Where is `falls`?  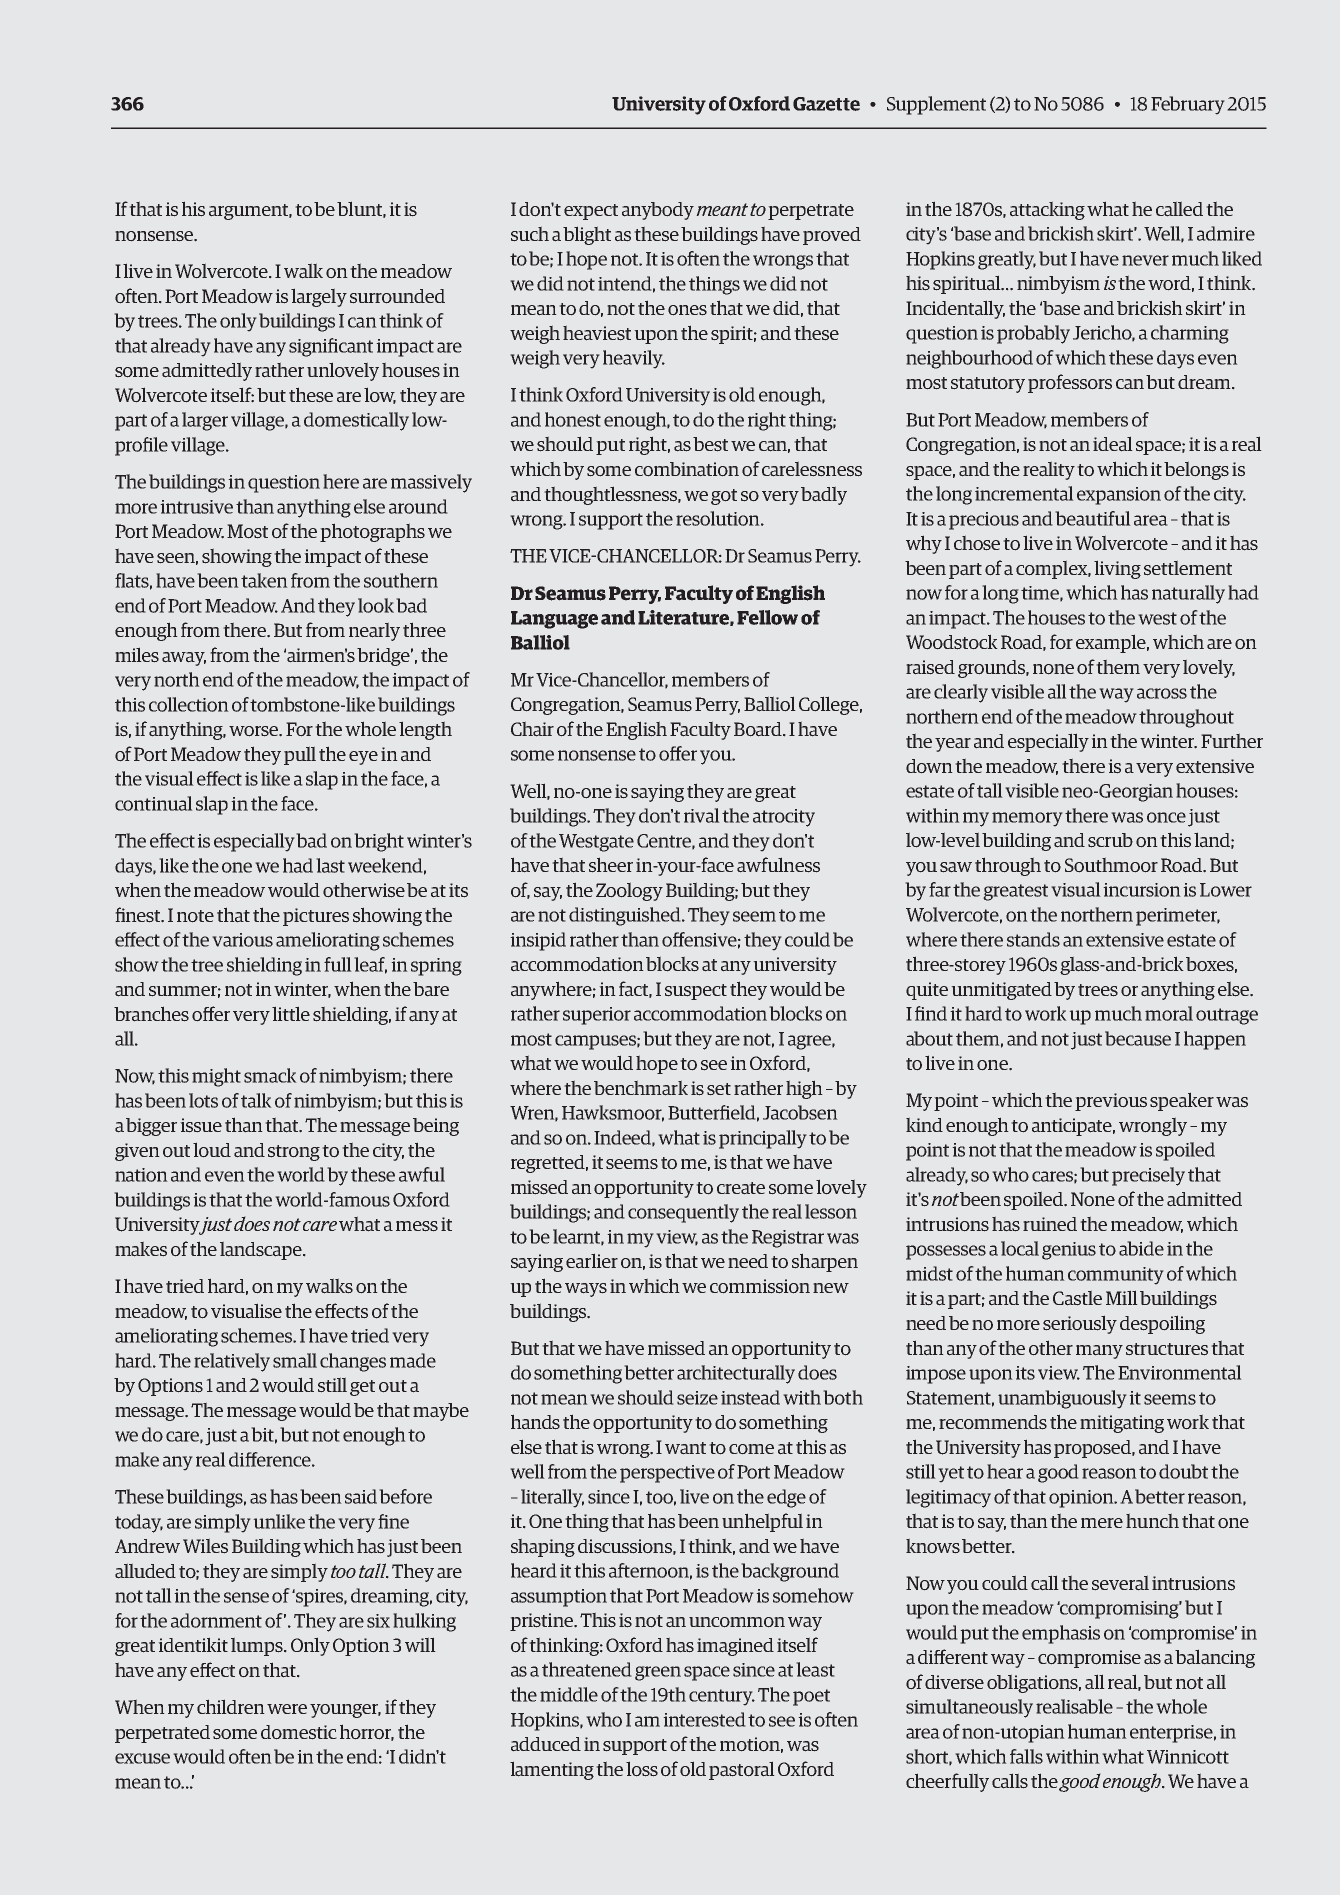 falls is located at coordinates (1026, 1756).
